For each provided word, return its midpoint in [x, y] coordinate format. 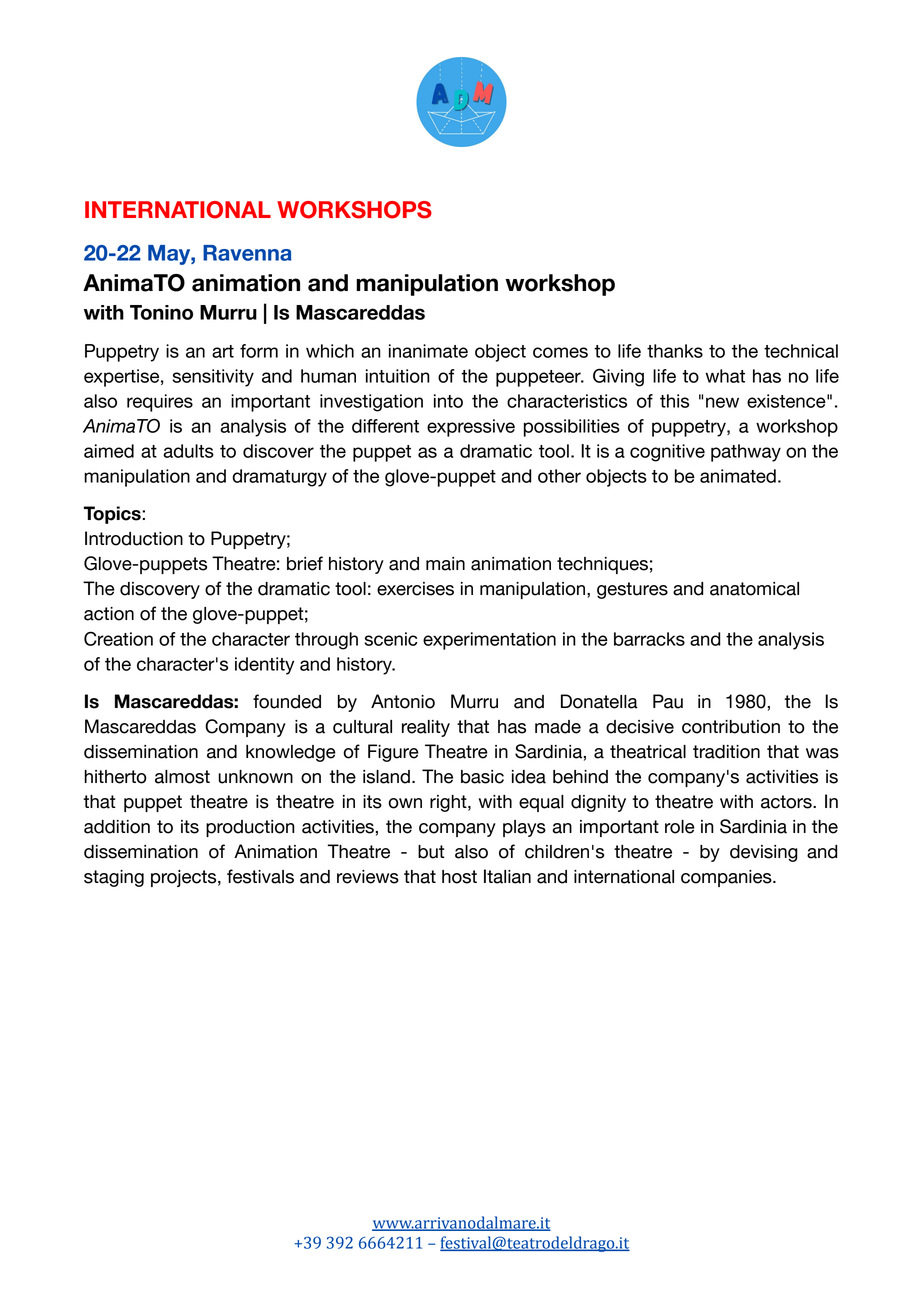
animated [738, 476]
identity [264, 666]
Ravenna [247, 253]
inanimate [428, 351]
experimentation [489, 641]
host [459, 877]
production [250, 828]
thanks [675, 351]
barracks [649, 639]
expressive [471, 428]
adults [189, 451]
